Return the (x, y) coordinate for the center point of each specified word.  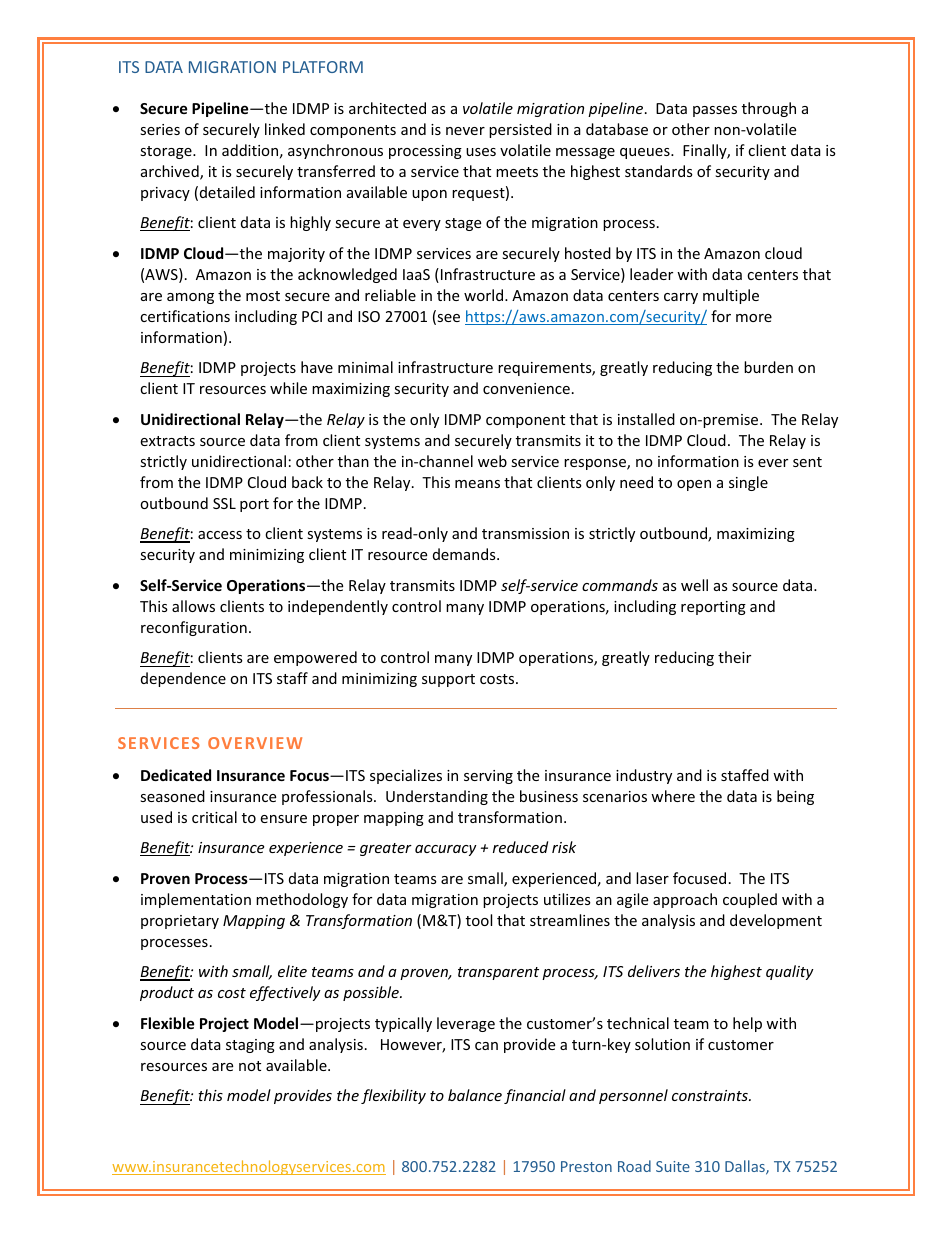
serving (488, 777)
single (748, 483)
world (485, 295)
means (477, 484)
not (250, 1066)
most (263, 296)
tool (479, 920)
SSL (224, 503)
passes (715, 111)
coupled (750, 900)
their (734, 657)
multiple (731, 296)
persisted (520, 130)
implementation (196, 900)
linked (285, 129)
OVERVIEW (255, 743)
